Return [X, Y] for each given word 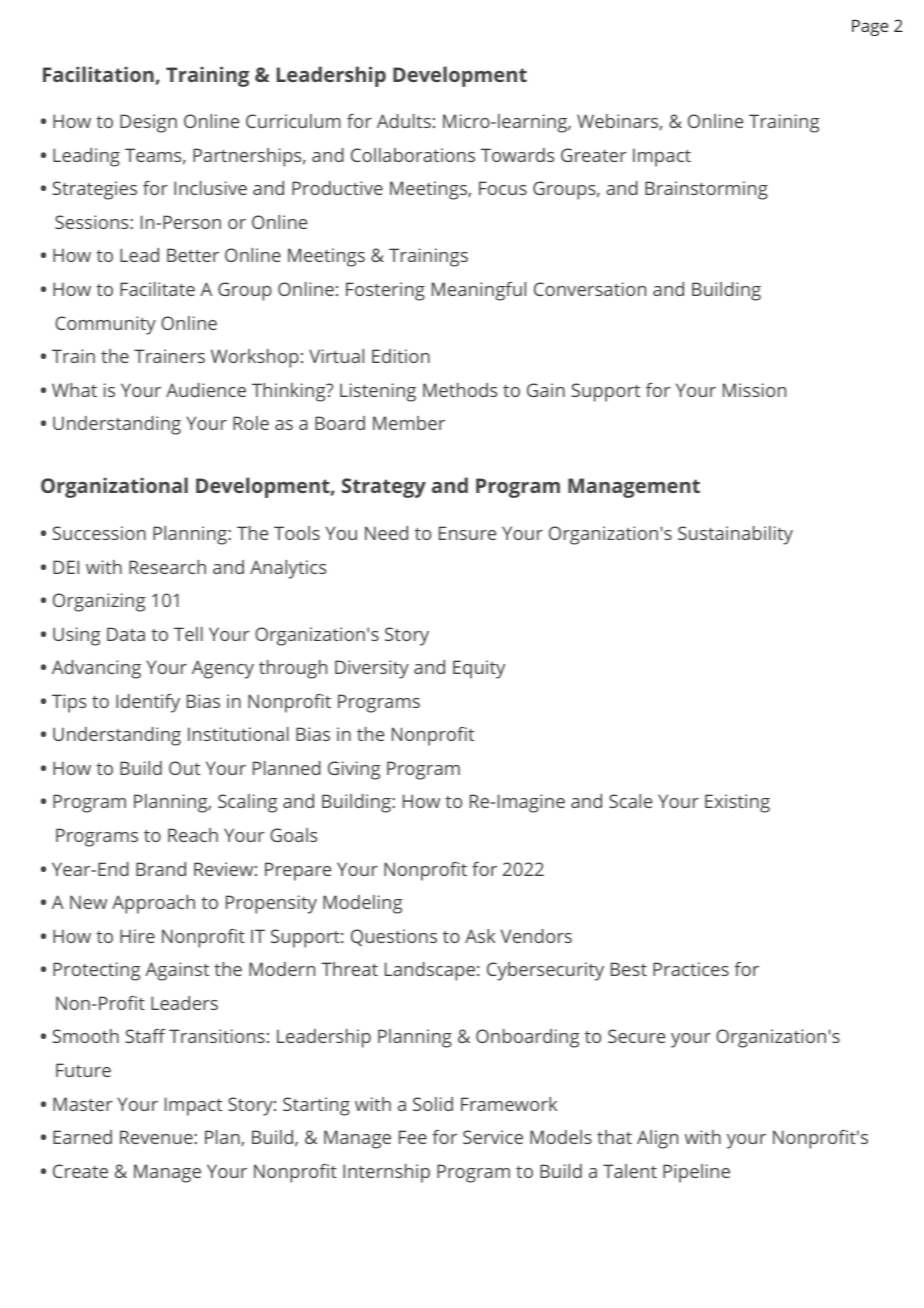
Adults [404, 121]
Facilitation [98, 74]
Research [167, 567]
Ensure [467, 533]
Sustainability [735, 535]
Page [870, 28]
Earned [82, 1137]
